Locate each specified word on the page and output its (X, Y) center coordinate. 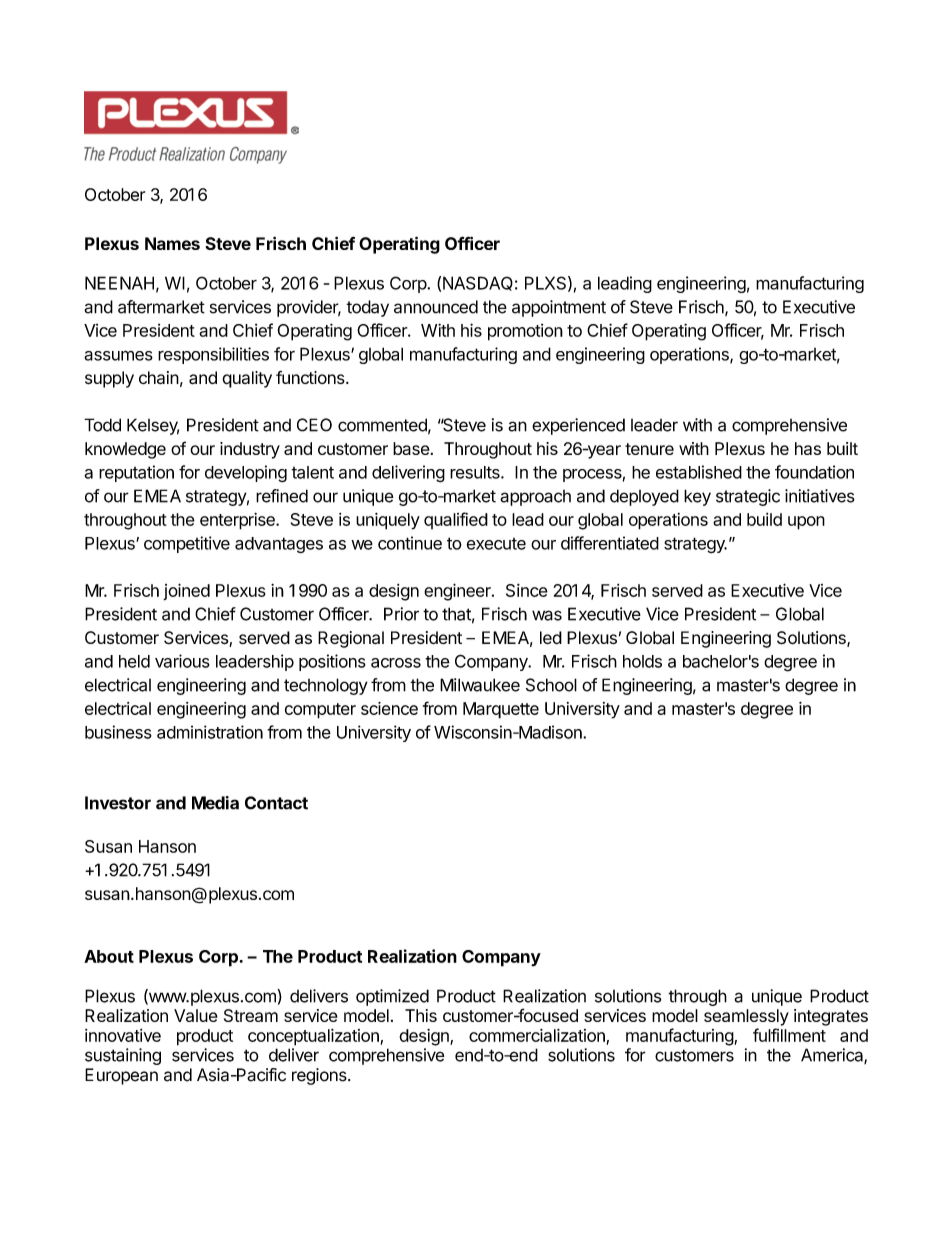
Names (172, 243)
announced (436, 307)
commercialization (537, 1035)
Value (196, 1015)
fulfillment (789, 1035)
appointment (559, 308)
